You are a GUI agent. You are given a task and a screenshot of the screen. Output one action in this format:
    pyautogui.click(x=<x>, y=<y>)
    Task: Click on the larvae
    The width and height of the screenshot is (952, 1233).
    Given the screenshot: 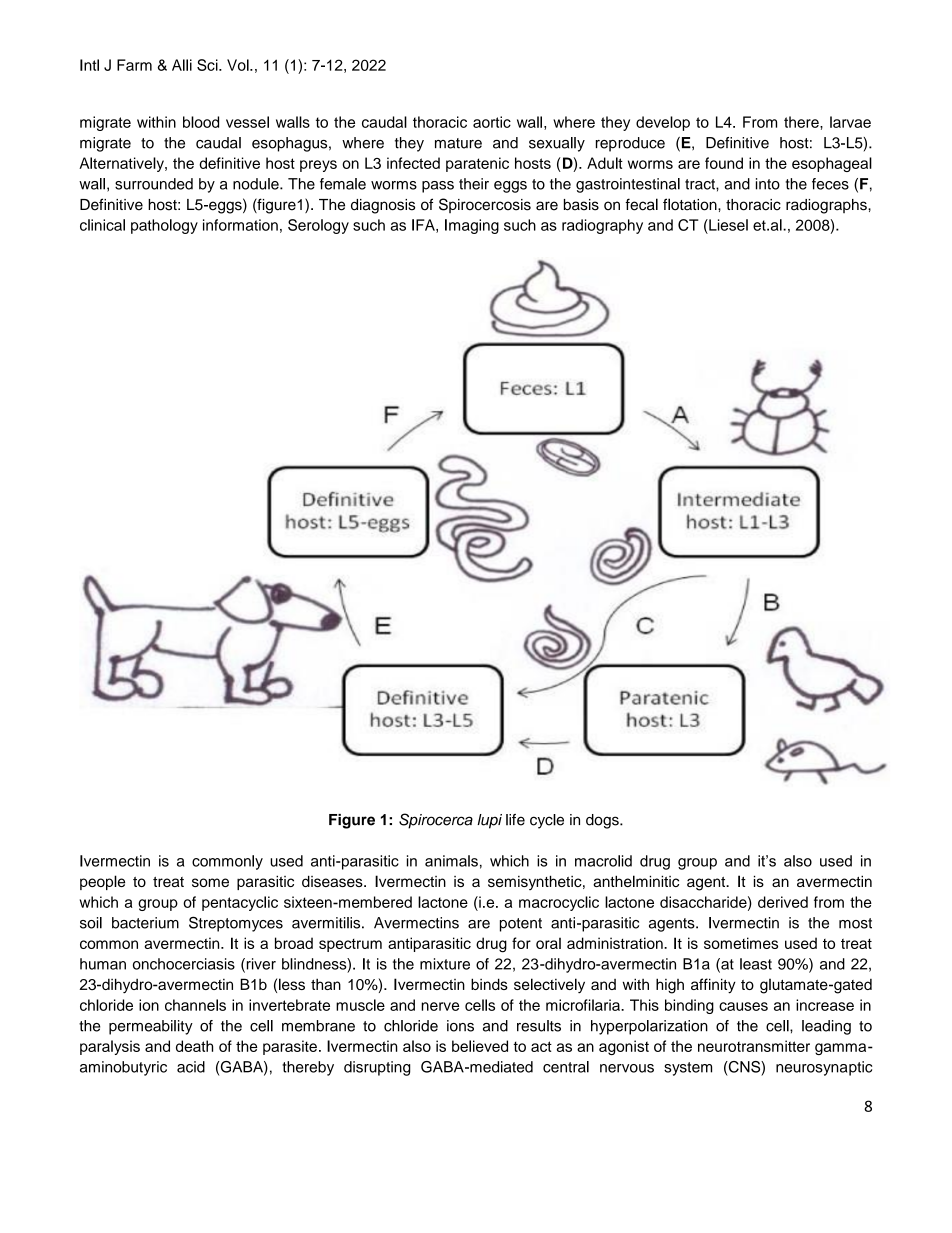 What is the action you would take?
    pyautogui.click(x=850, y=122)
